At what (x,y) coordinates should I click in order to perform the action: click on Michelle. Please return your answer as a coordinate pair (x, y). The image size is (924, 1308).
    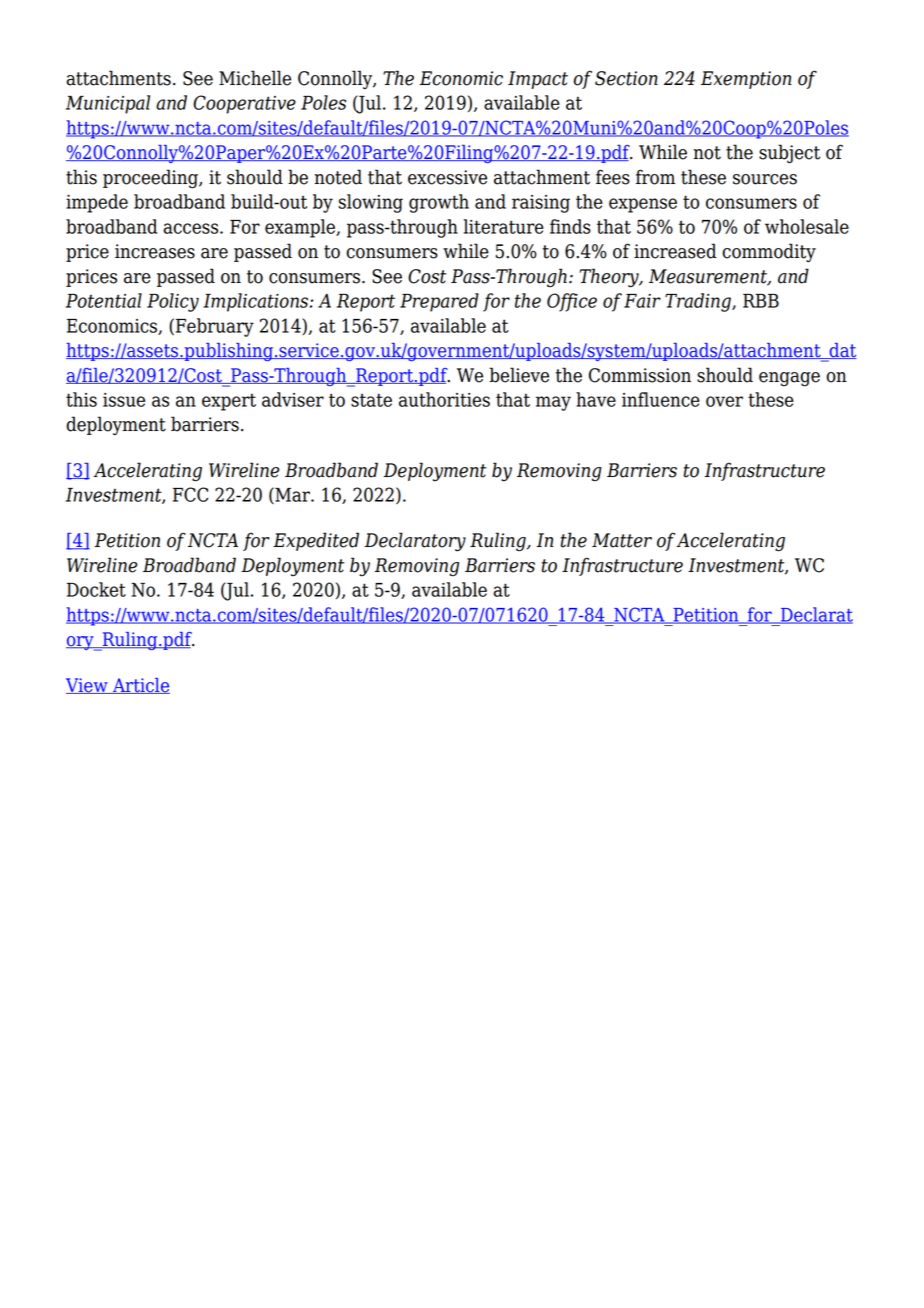
    Looking at the image, I should click on (255, 78).
